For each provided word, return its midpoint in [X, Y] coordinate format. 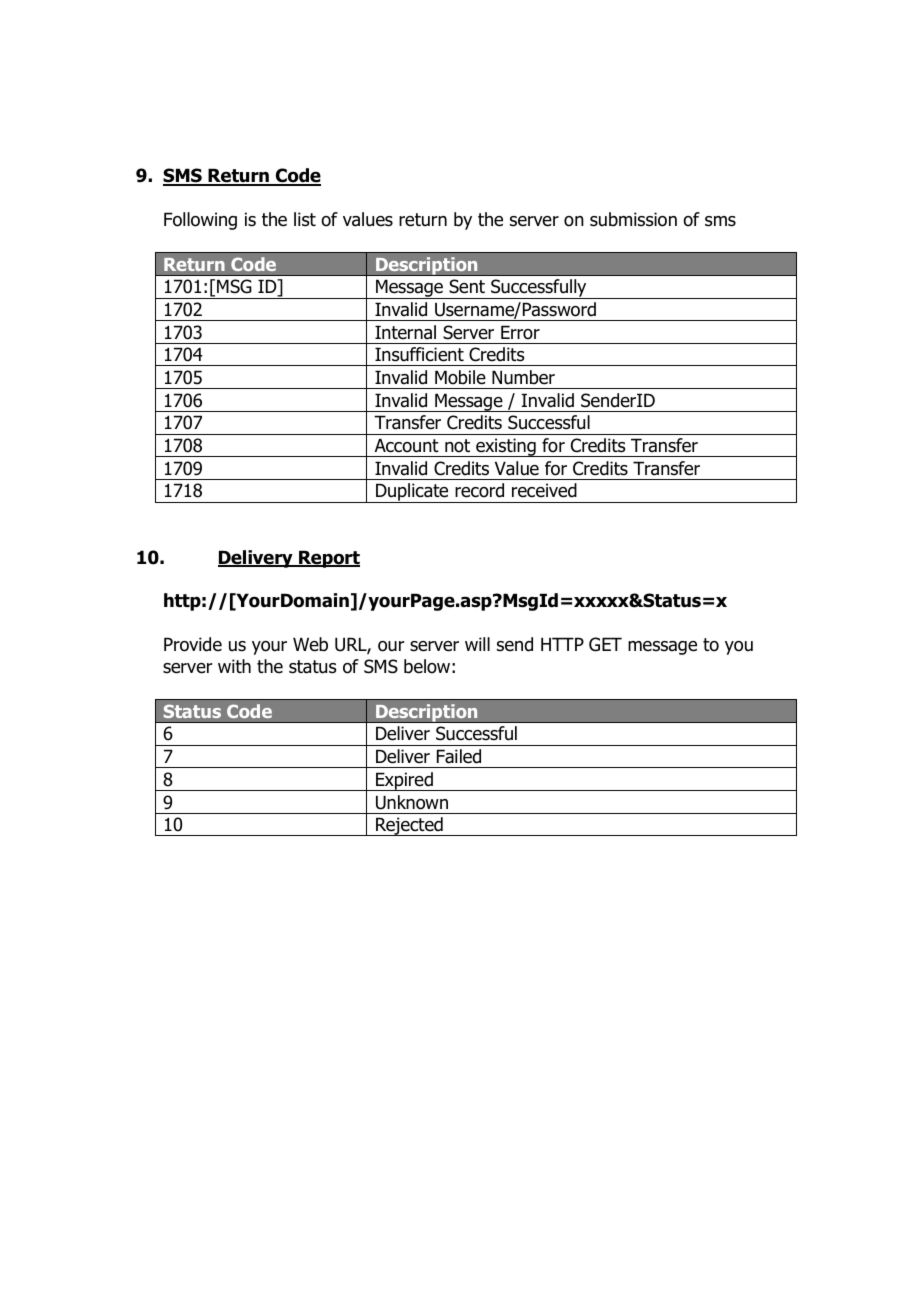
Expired [404, 781]
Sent [467, 286]
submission [633, 219]
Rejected [409, 826]
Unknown [412, 802]
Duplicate [412, 493]
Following [200, 221]
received [544, 490]
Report [328, 559]
